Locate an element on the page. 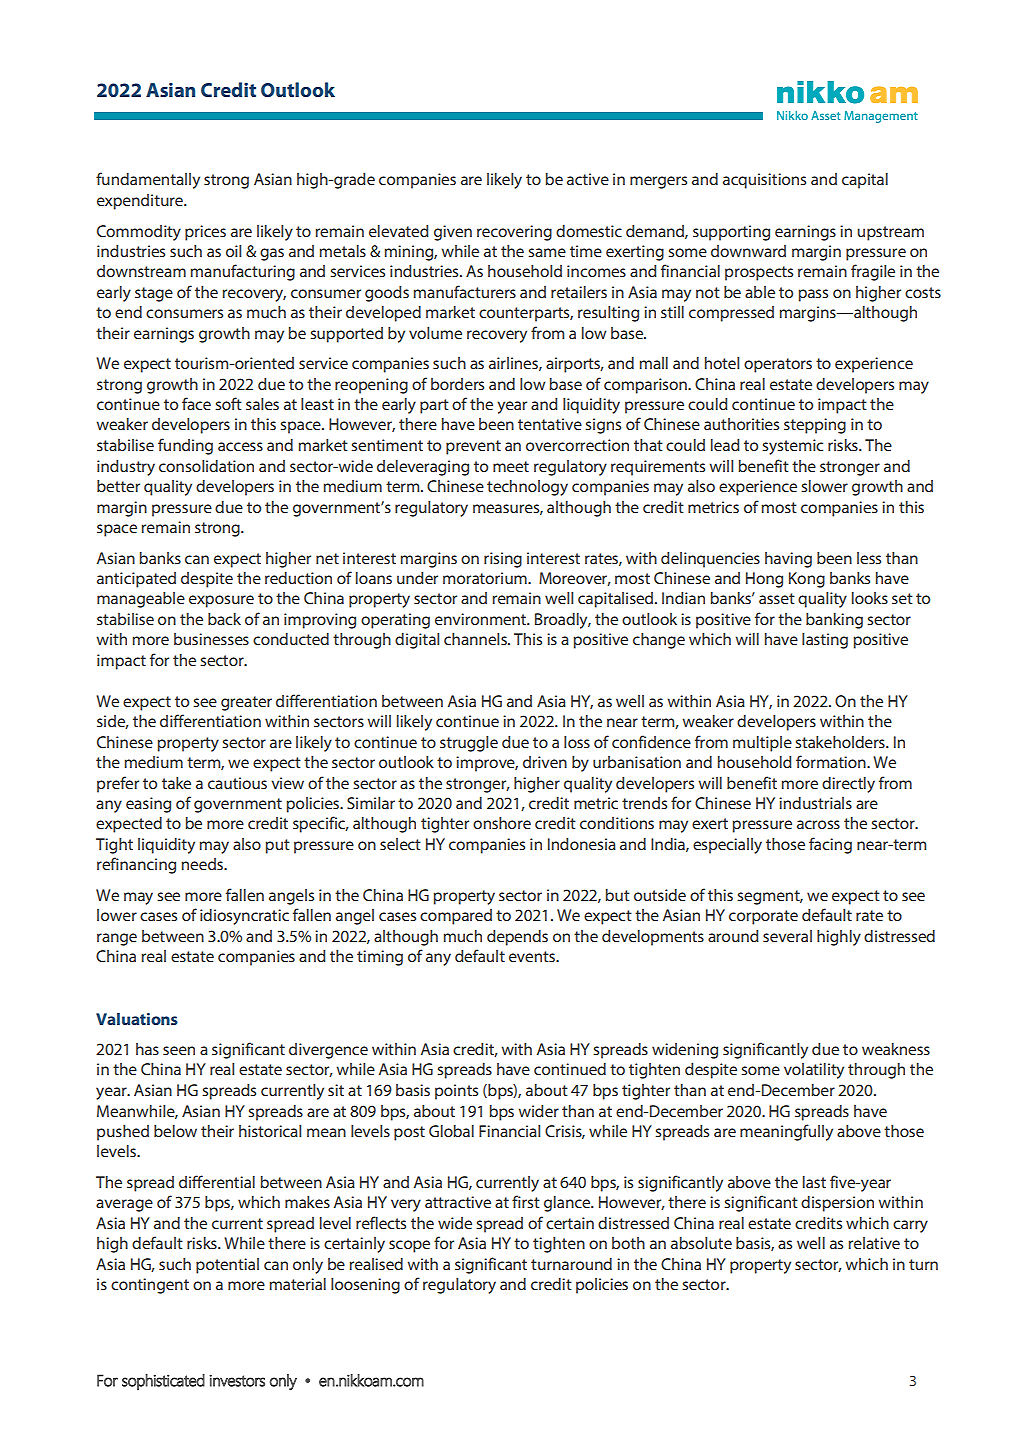 The image size is (1013, 1433). exposure is located at coordinates (221, 601).
